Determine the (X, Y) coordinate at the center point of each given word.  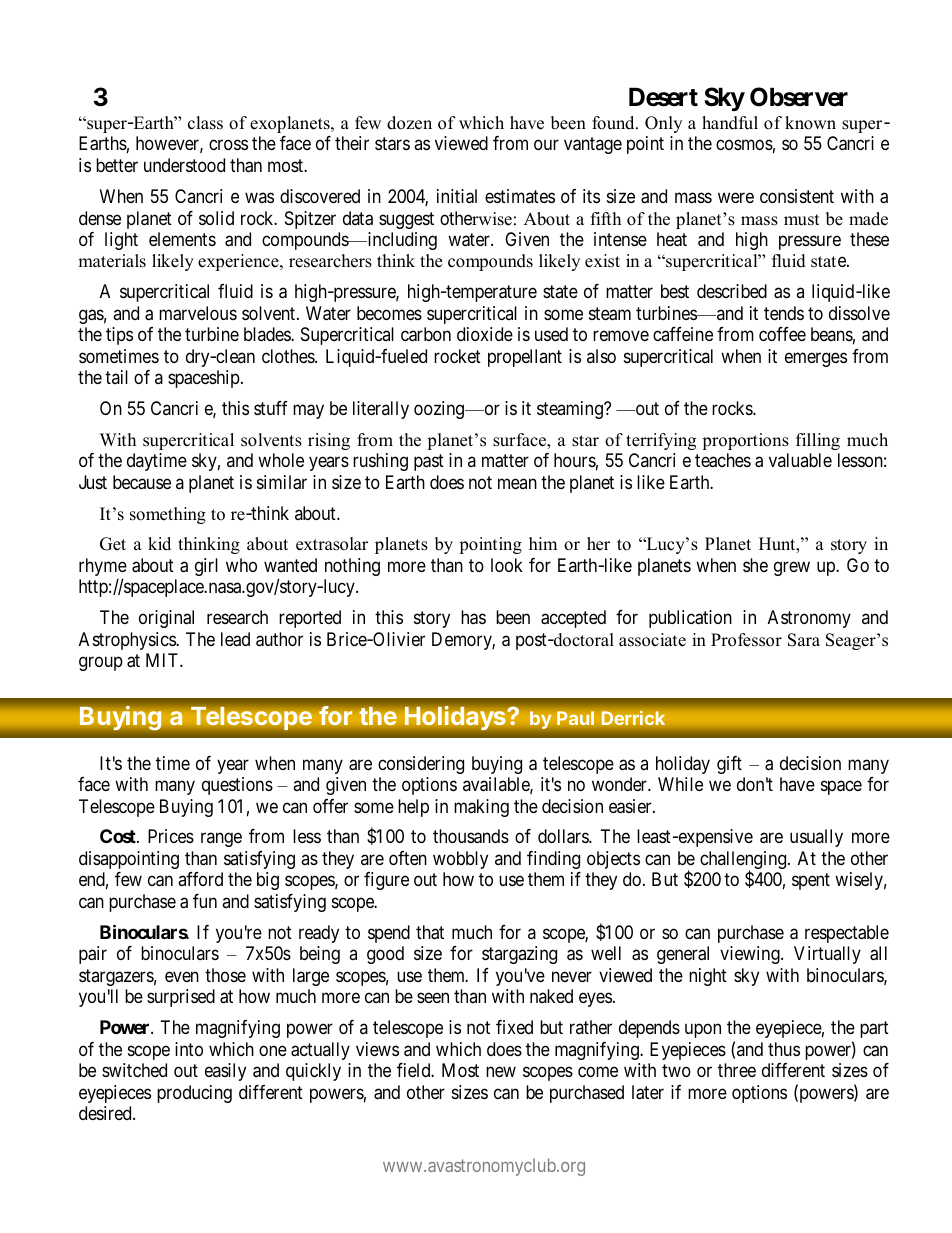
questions (237, 786)
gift (729, 765)
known (810, 123)
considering (421, 765)
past (429, 463)
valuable (800, 460)
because (142, 482)
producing (194, 1094)
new (501, 1071)
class (205, 123)
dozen (409, 123)
